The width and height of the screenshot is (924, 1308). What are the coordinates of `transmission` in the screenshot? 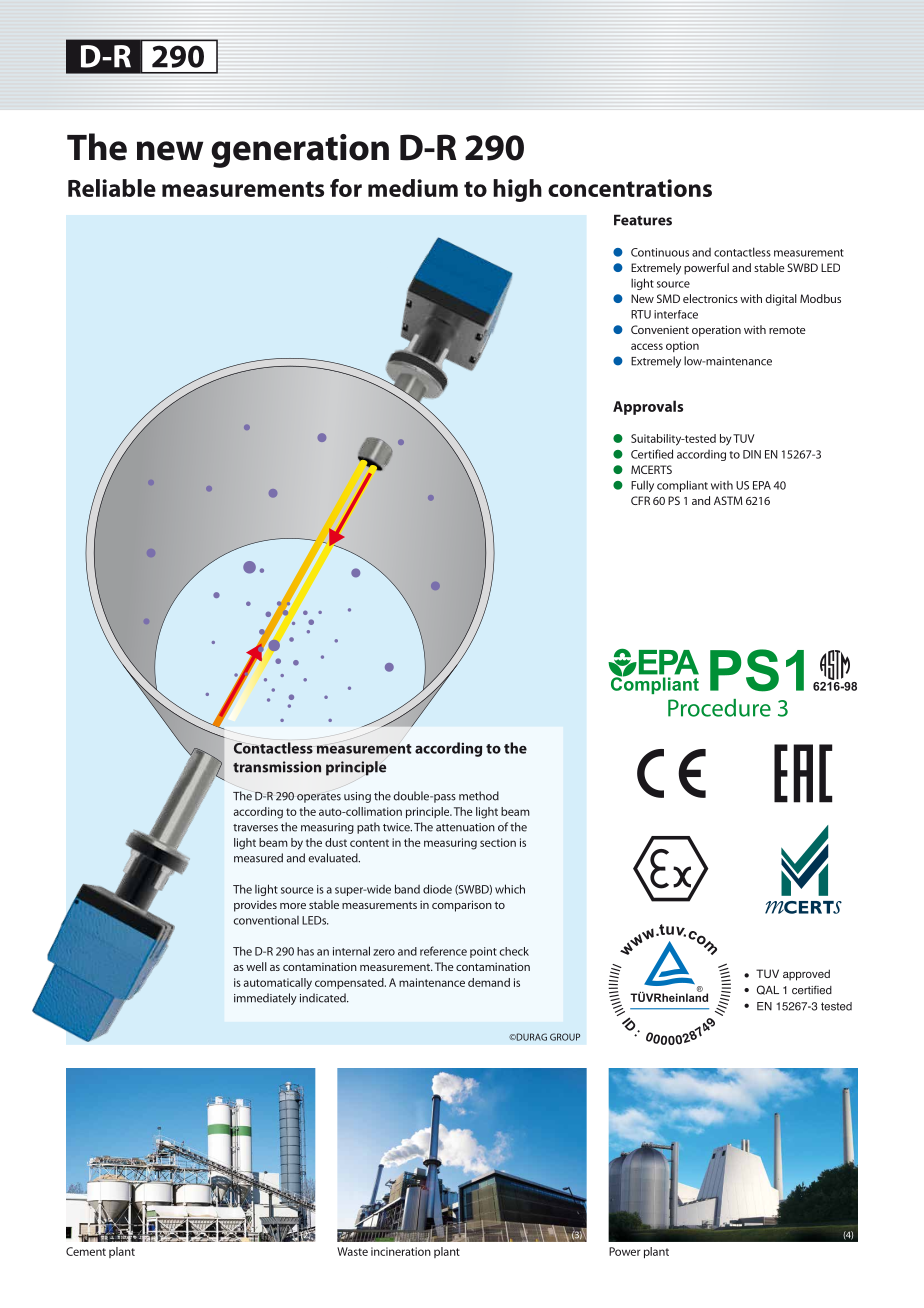 It's located at (277, 767).
